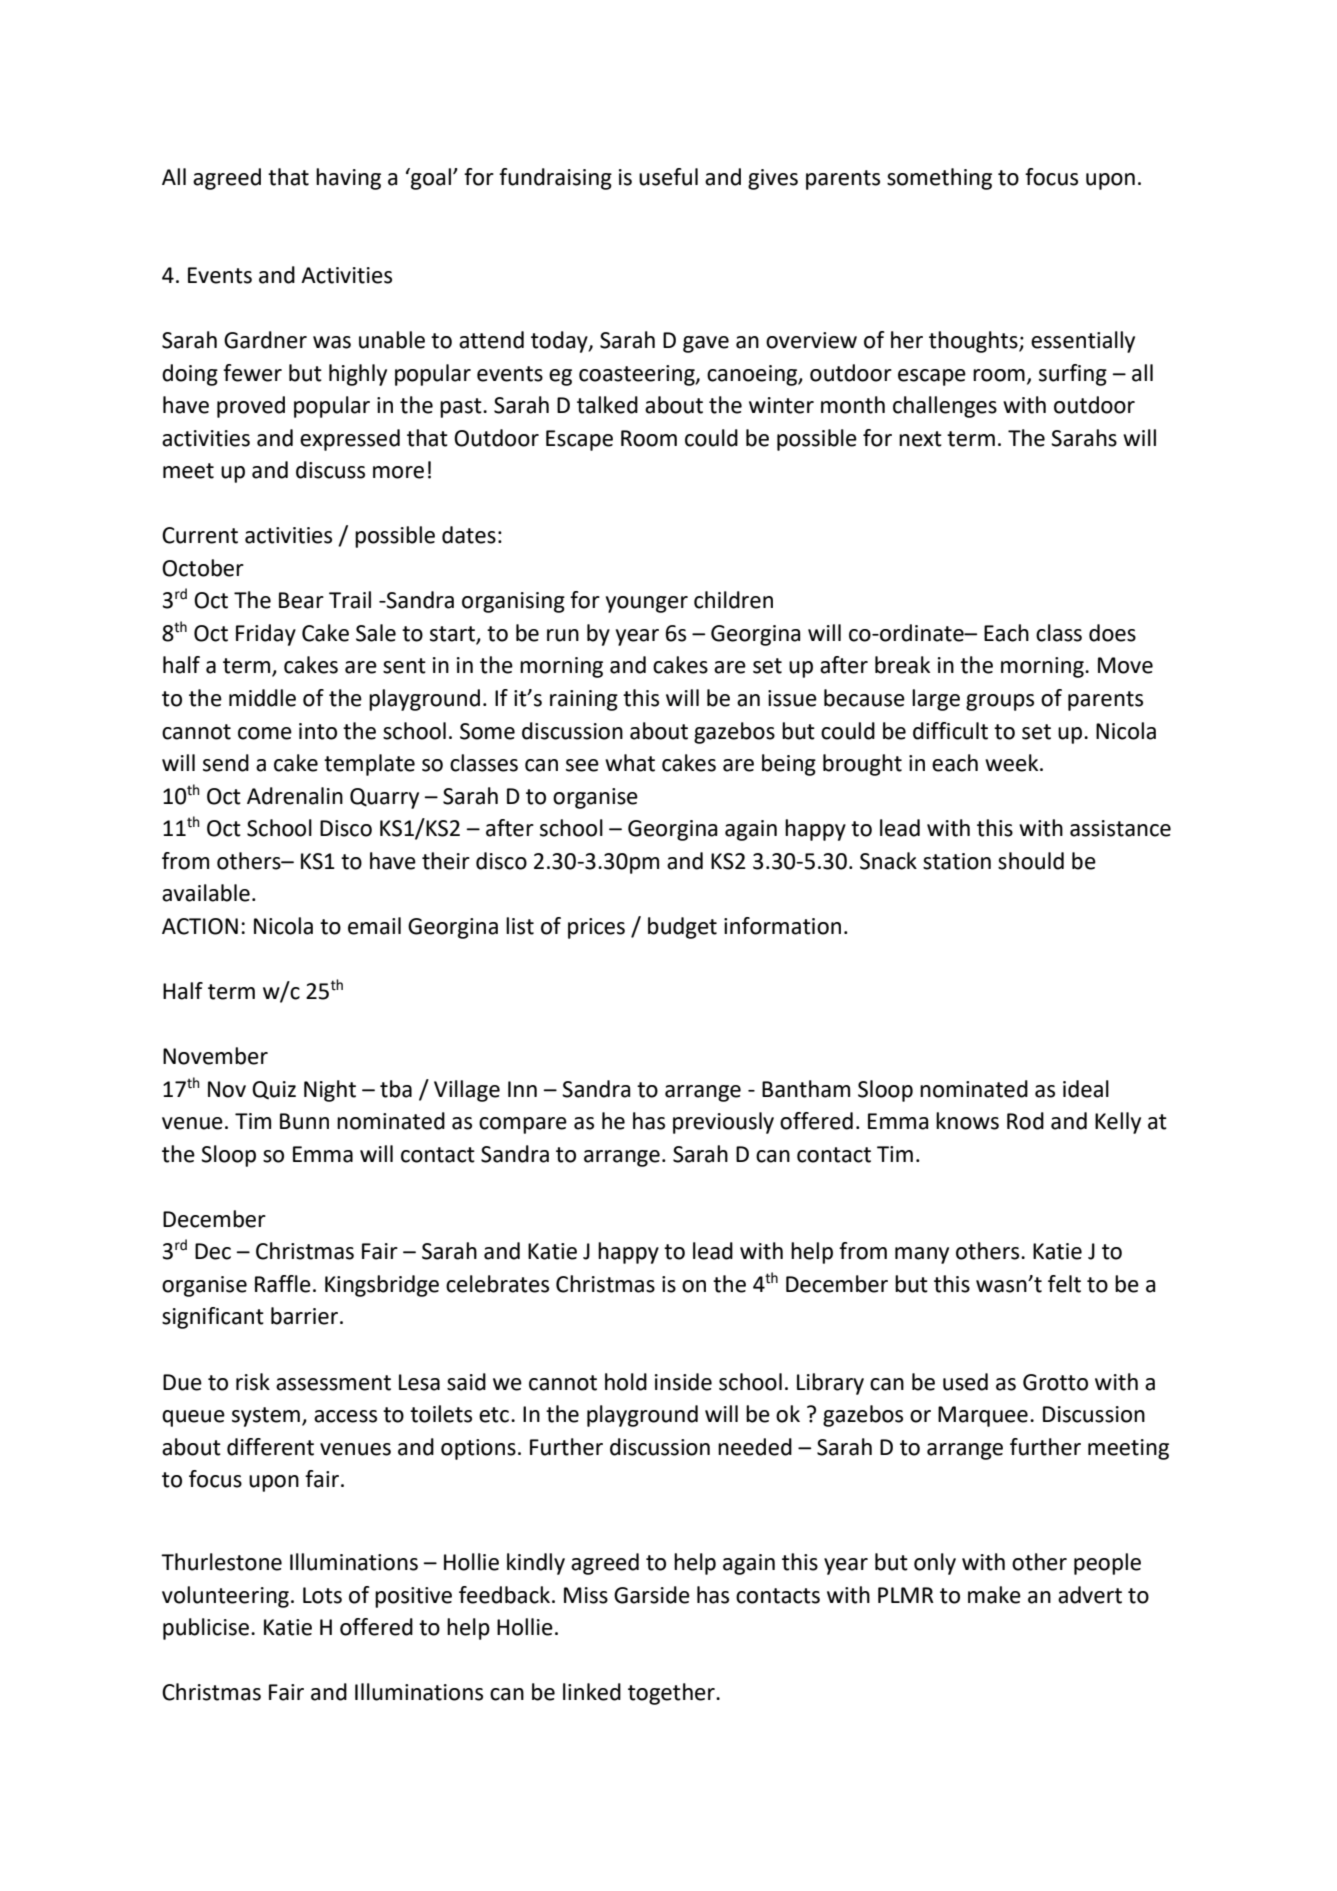 The width and height of the screenshot is (1337, 1891). I want to click on Bear, so click(301, 600).
